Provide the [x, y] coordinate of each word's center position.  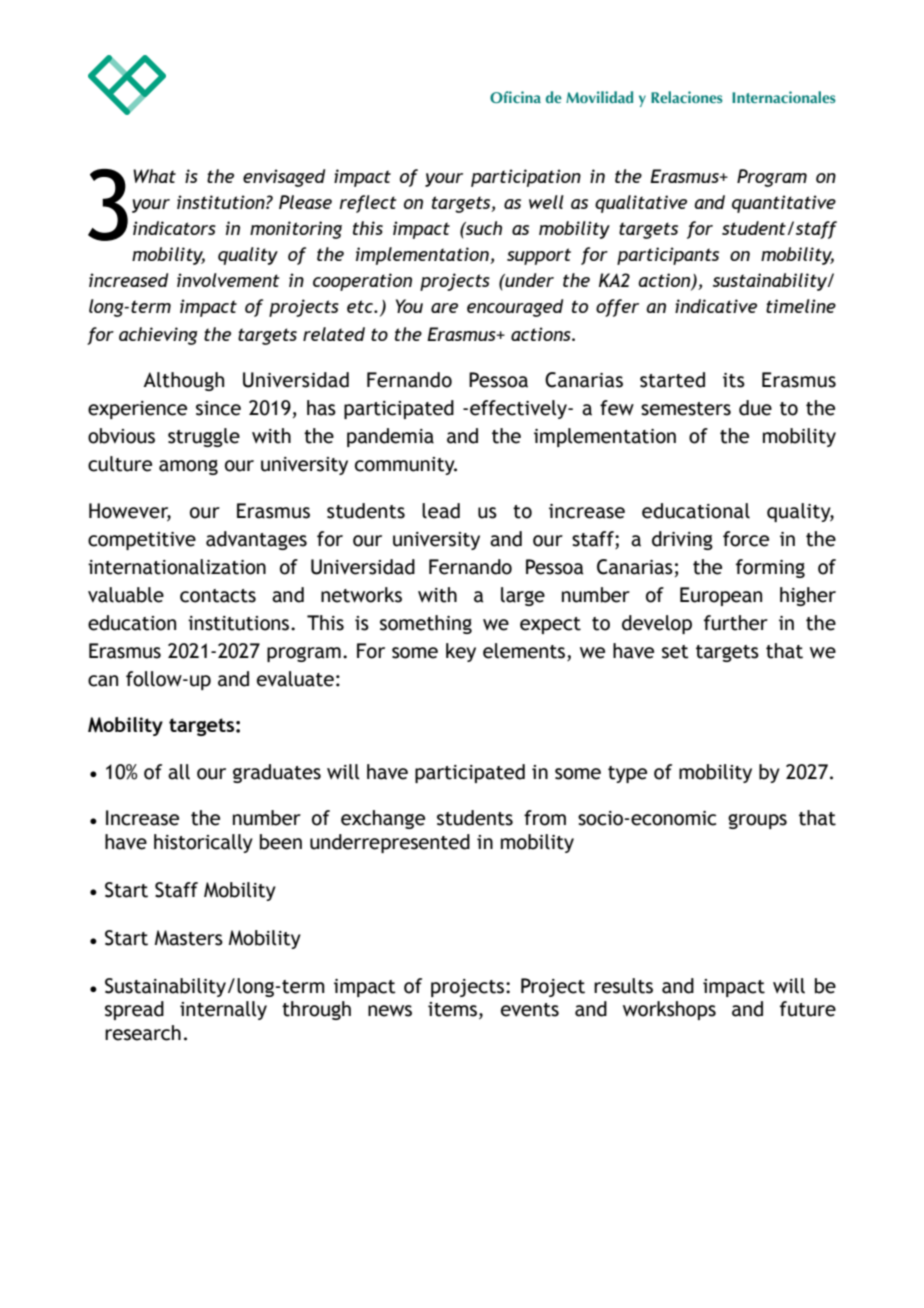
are [444, 308]
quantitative [784, 204]
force [746, 539]
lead [441, 511]
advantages [256, 540]
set [675, 652]
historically [203, 843]
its [734, 380]
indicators [174, 228]
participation [526, 178]
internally [223, 1010]
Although [183, 381]
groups [757, 821]
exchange [383, 819]
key [461, 652]
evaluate [295, 679]
